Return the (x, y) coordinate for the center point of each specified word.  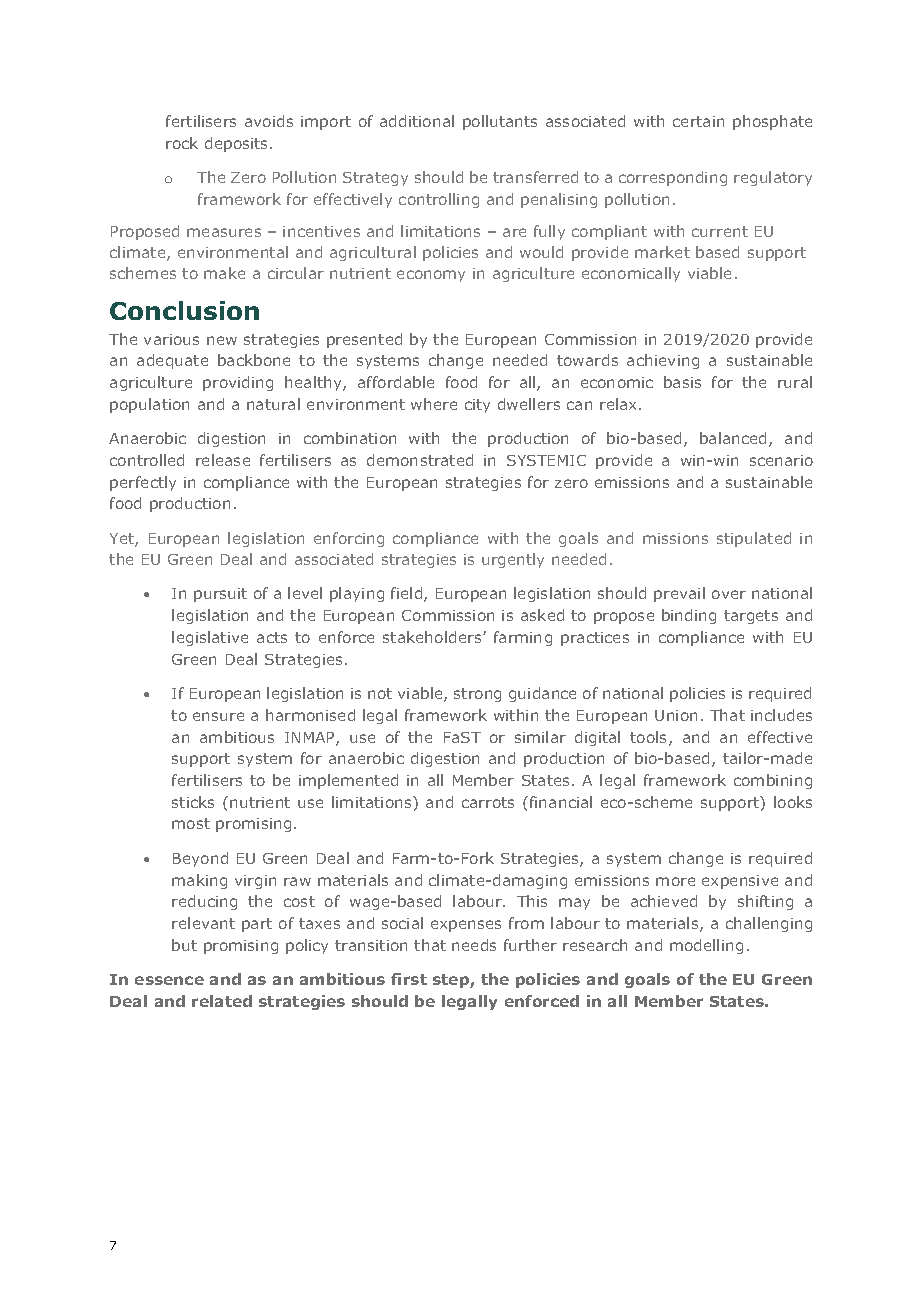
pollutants (500, 122)
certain (698, 121)
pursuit (220, 595)
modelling (706, 946)
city (477, 406)
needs (474, 945)
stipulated (754, 539)
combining (773, 781)
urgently (513, 560)
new (222, 340)
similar (540, 737)
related (222, 1001)
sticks (193, 802)
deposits (238, 144)
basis (682, 382)
